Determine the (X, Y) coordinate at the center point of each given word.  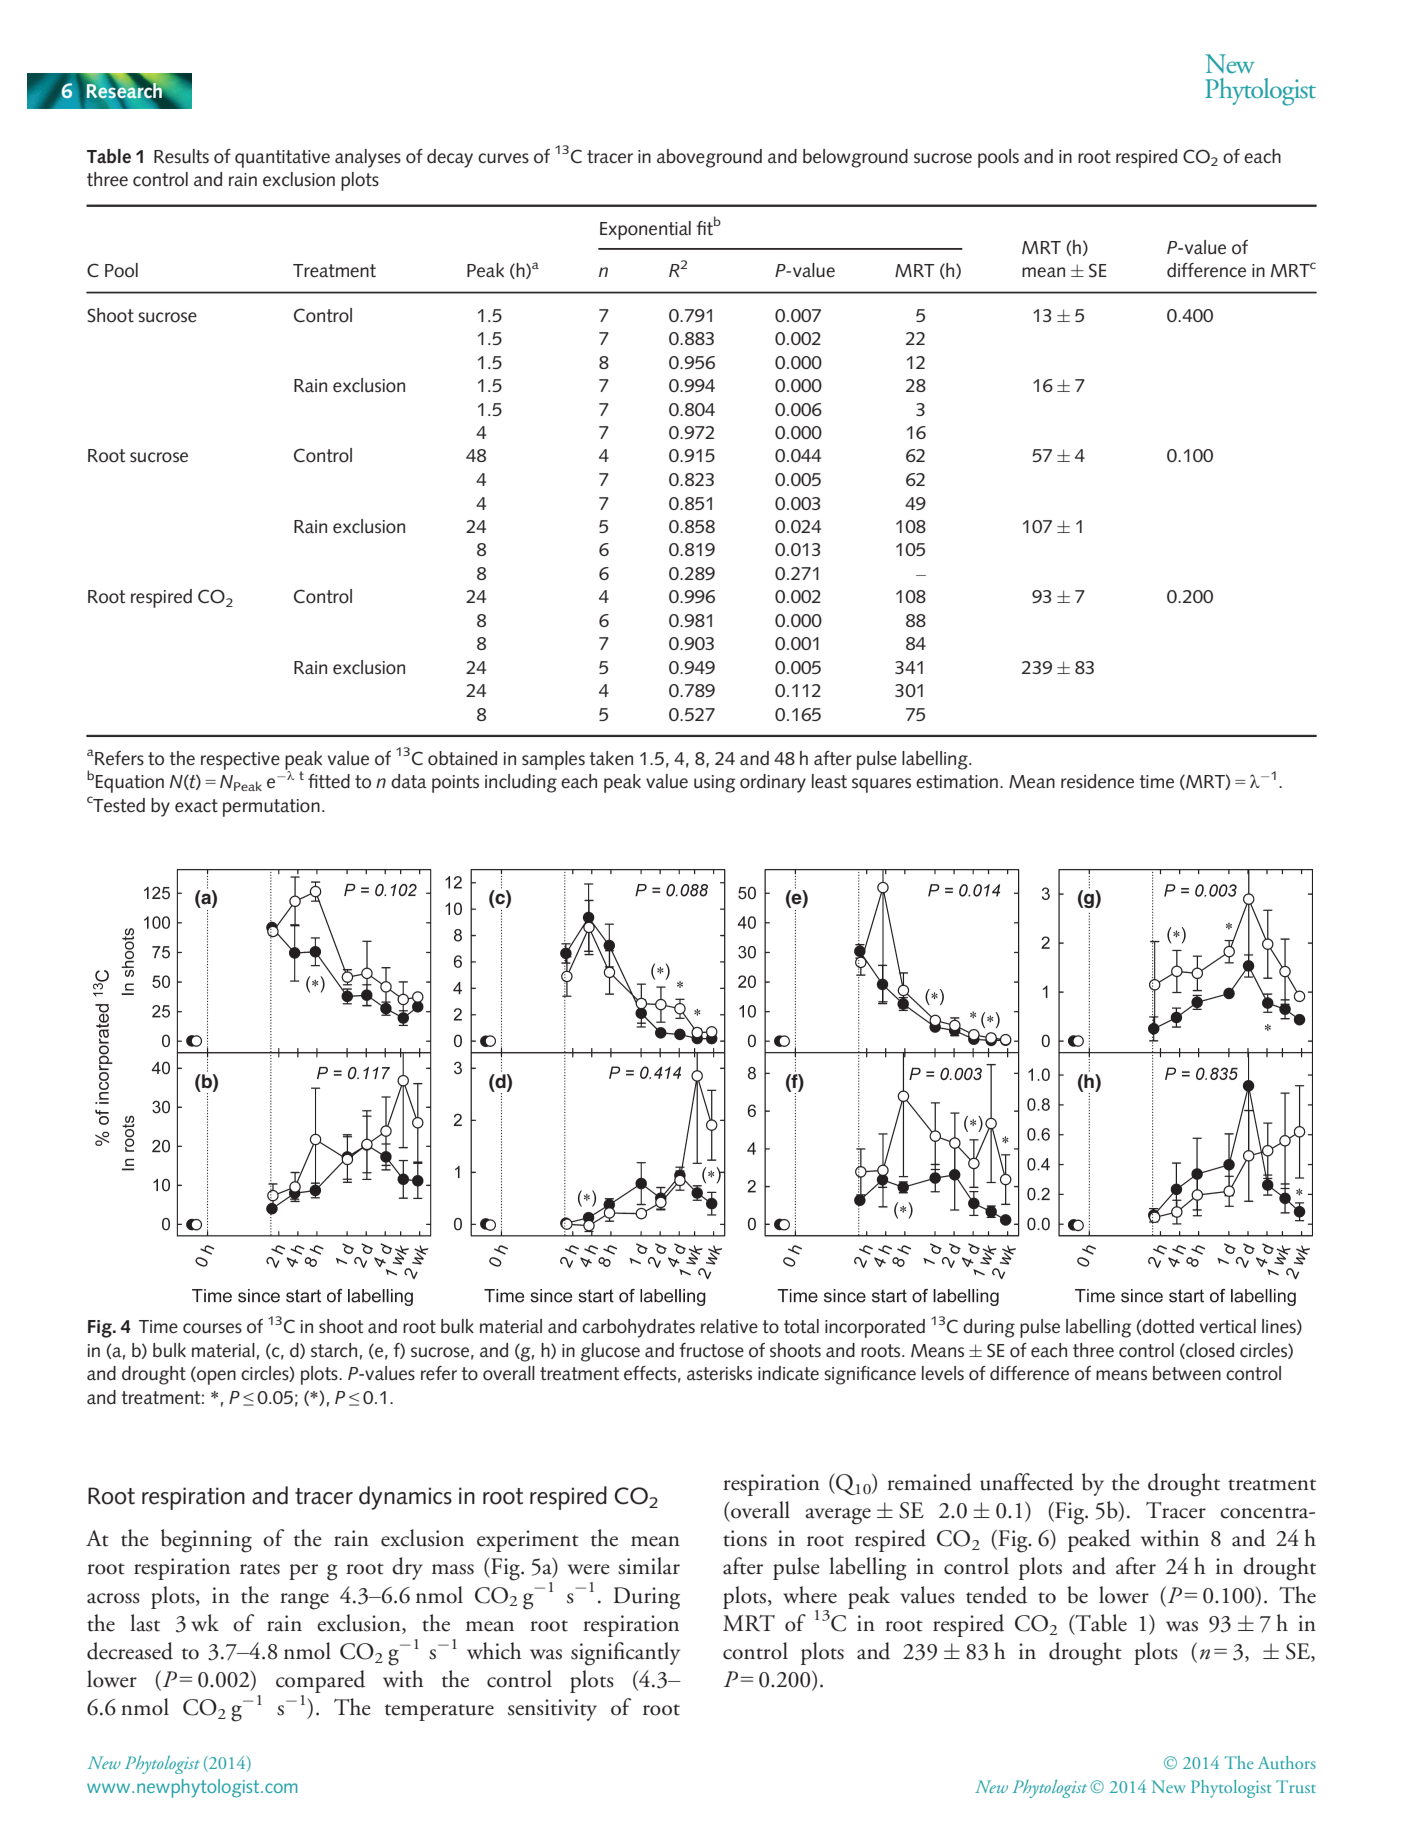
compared (320, 1683)
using (715, 784)
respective (240, 761)
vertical (1228, 1326)
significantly (625, 1654)
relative (729, 1326)
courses (212, 1328)
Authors (1287, 1762)
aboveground (709, 158)
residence (1097, 781)
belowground (855, 158)
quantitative (282, 159)
